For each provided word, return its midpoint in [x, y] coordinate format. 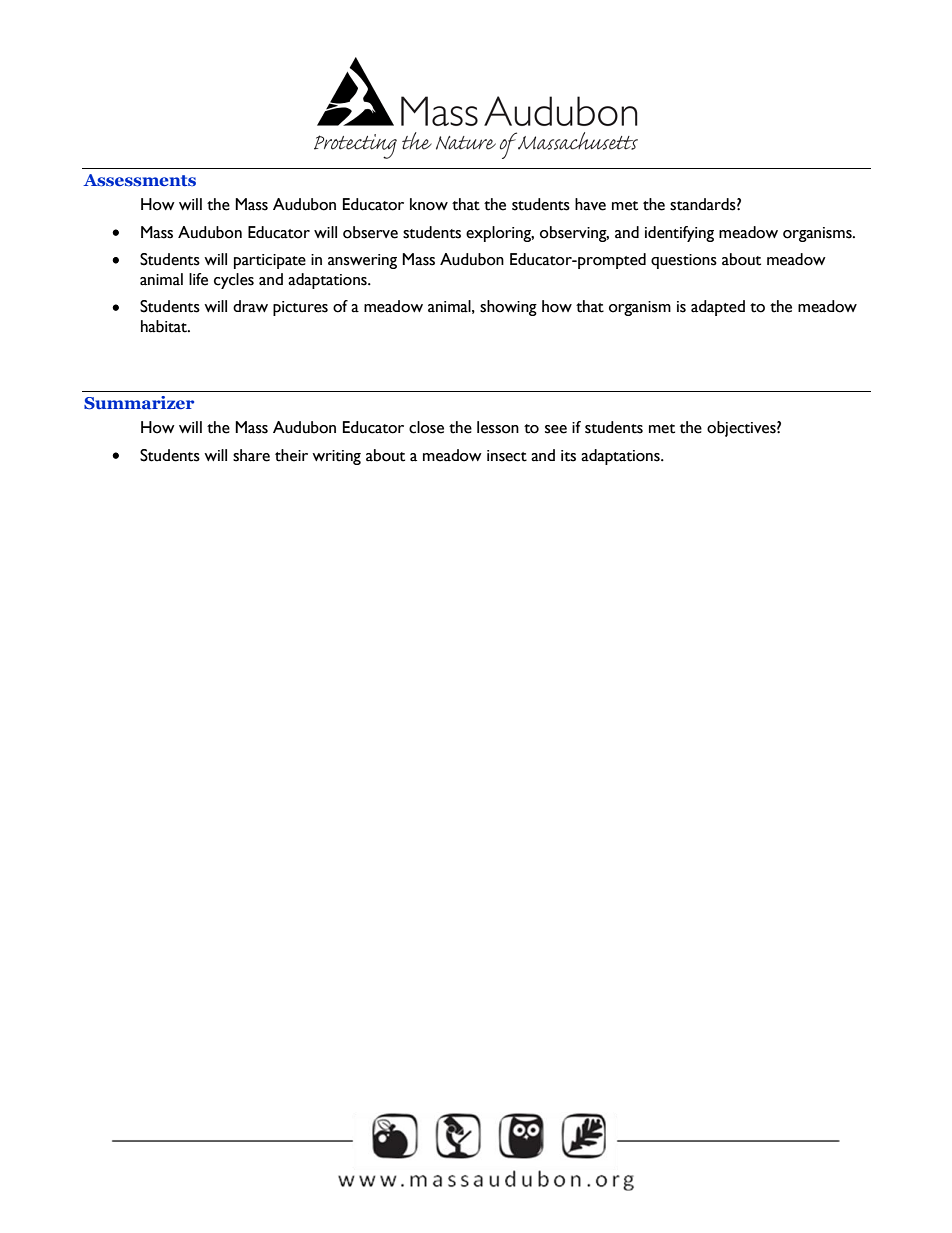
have [590, 204]
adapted [718, 308]
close [426, 427]
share [251, 455]
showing [508, 308]
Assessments [139, 180]
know [429, 204]
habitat [165, 326]
